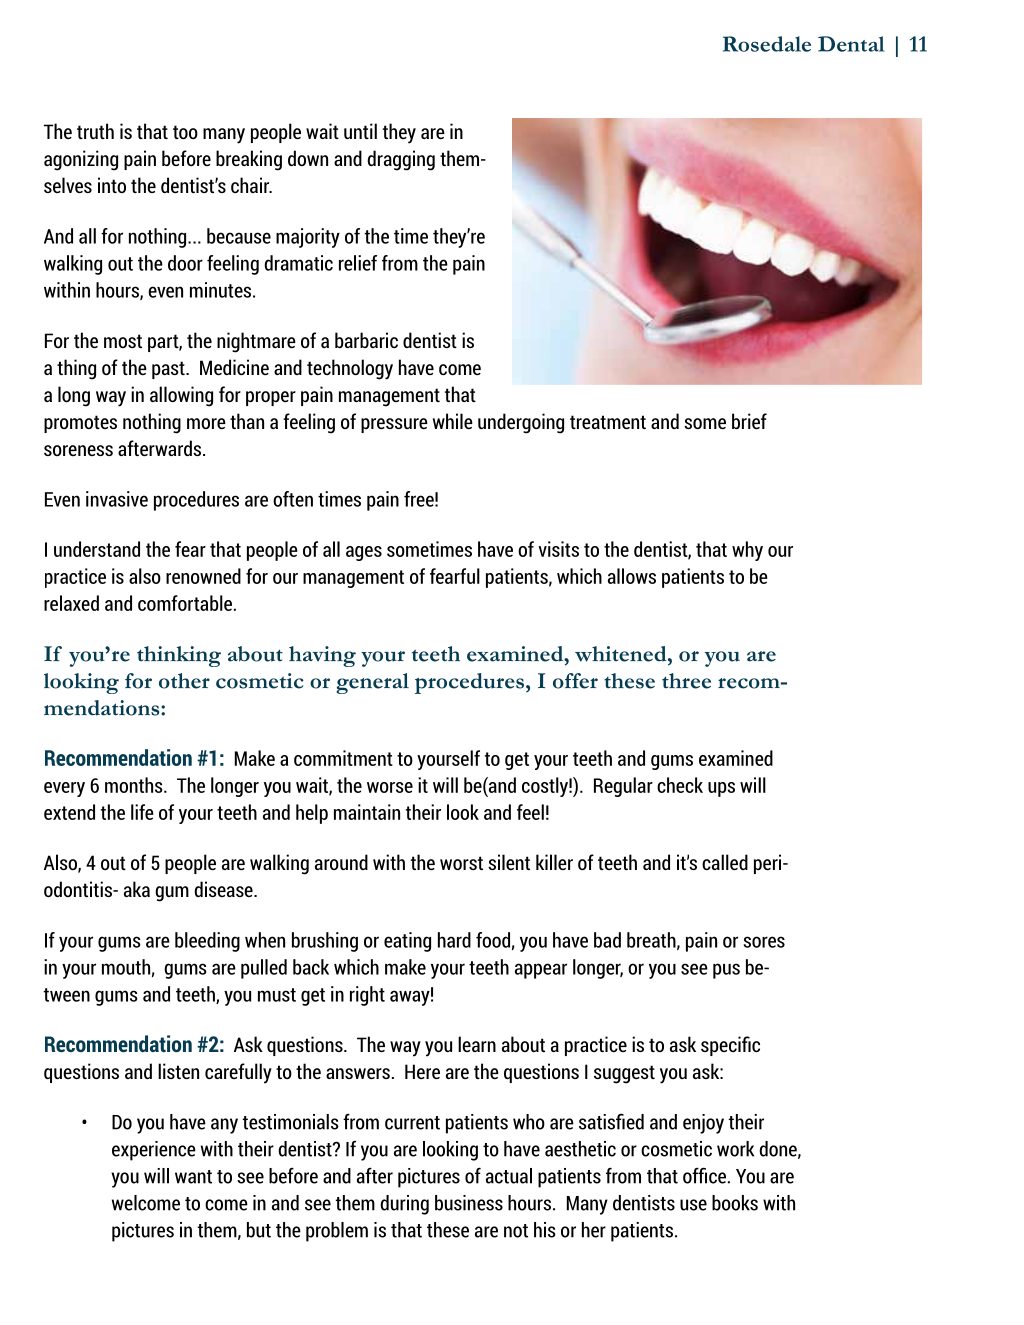 The image size is (1024, 1325). What do you see at coordinates (179, 656) in the image?
I see `thinking` at bounding box center [179, 656].
